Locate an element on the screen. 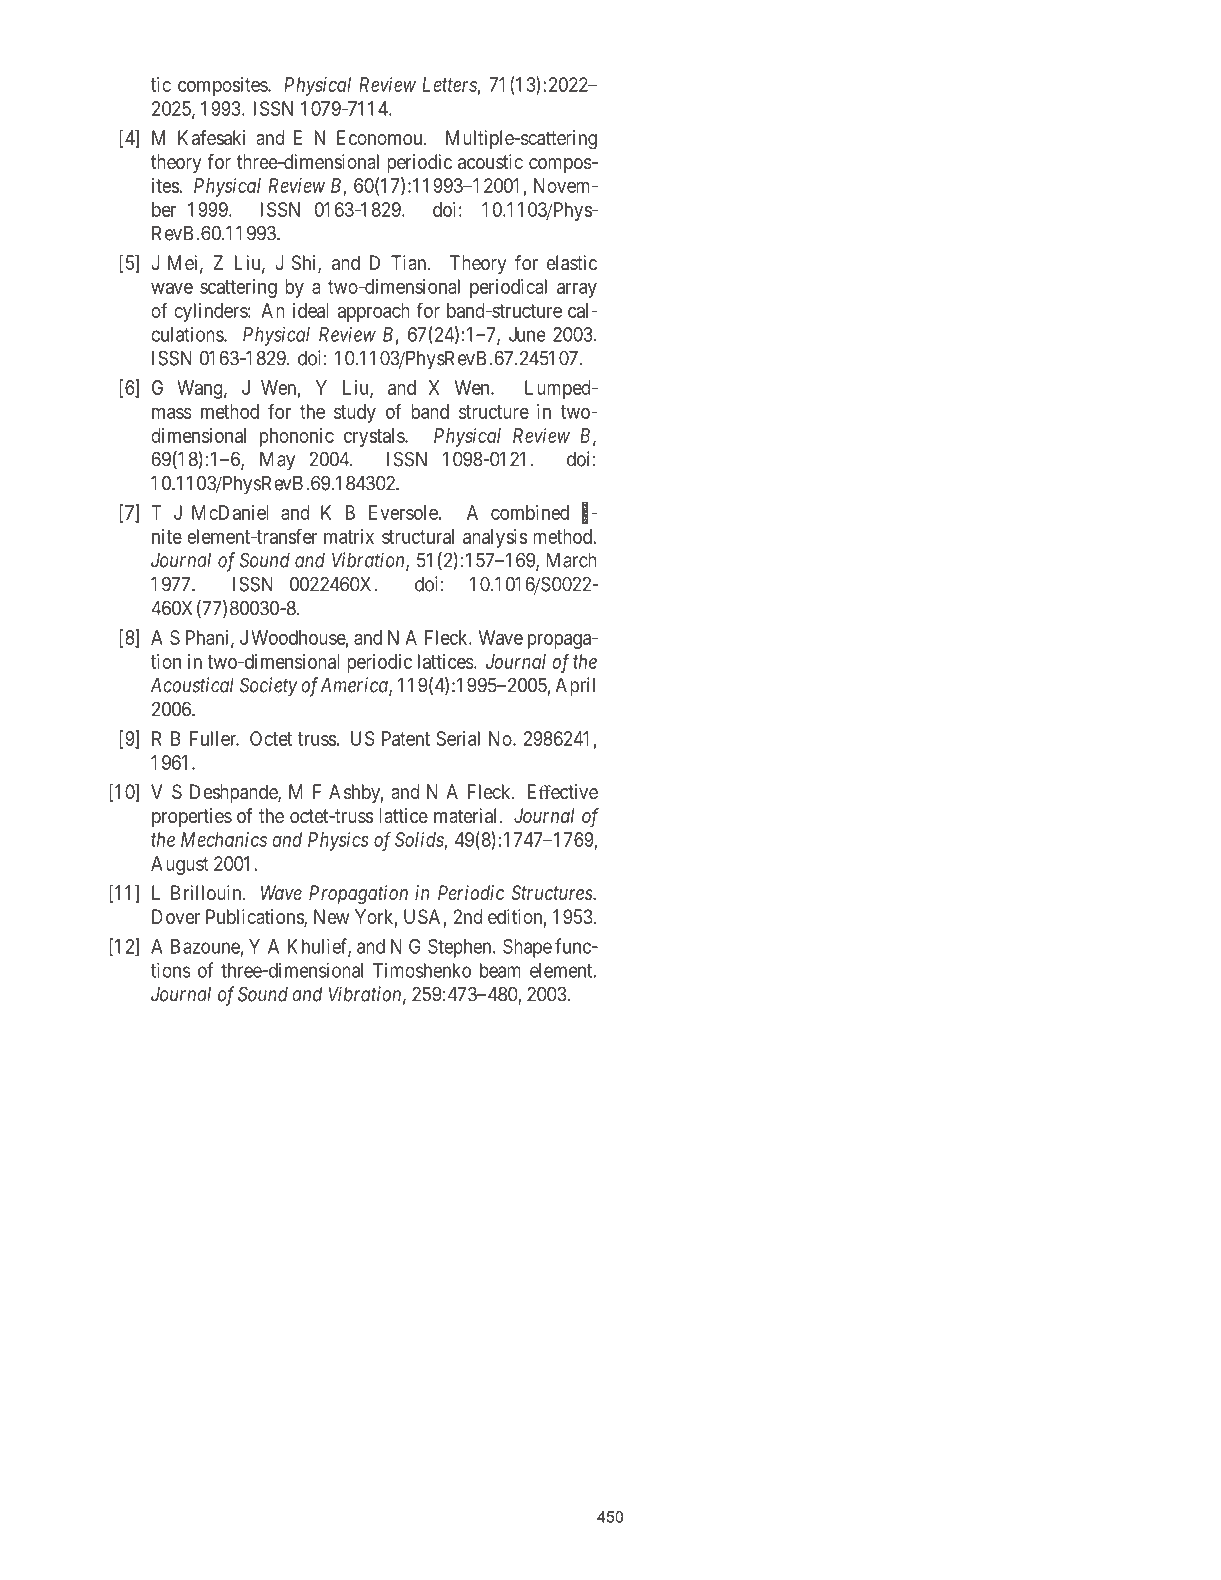 The width and height of the screenshot is (1221, 1580). Dover is located at coordinates (176, 916).
